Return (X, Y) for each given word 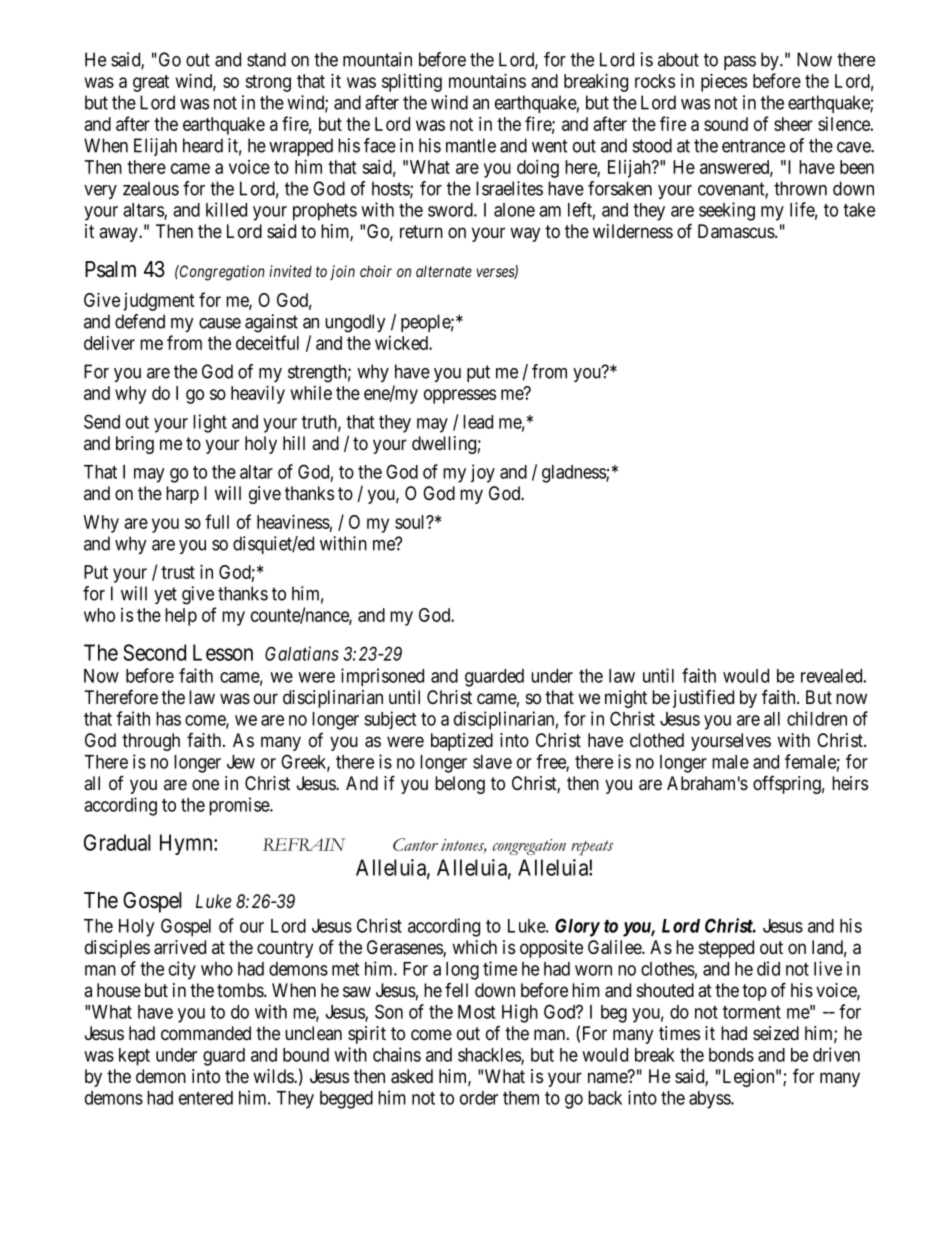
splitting (412, 82)
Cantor (415, 844)
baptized (462, 742)
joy (483, 473)
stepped (726, 949)
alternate (444, 271)
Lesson (223, 652)
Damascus (736, 231)
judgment (159, 302)
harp (182, 495)
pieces (724, 82)
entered (206, 1098)
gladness (574, 474)
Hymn (187, 844)
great (151, 83)
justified (703, 699)
